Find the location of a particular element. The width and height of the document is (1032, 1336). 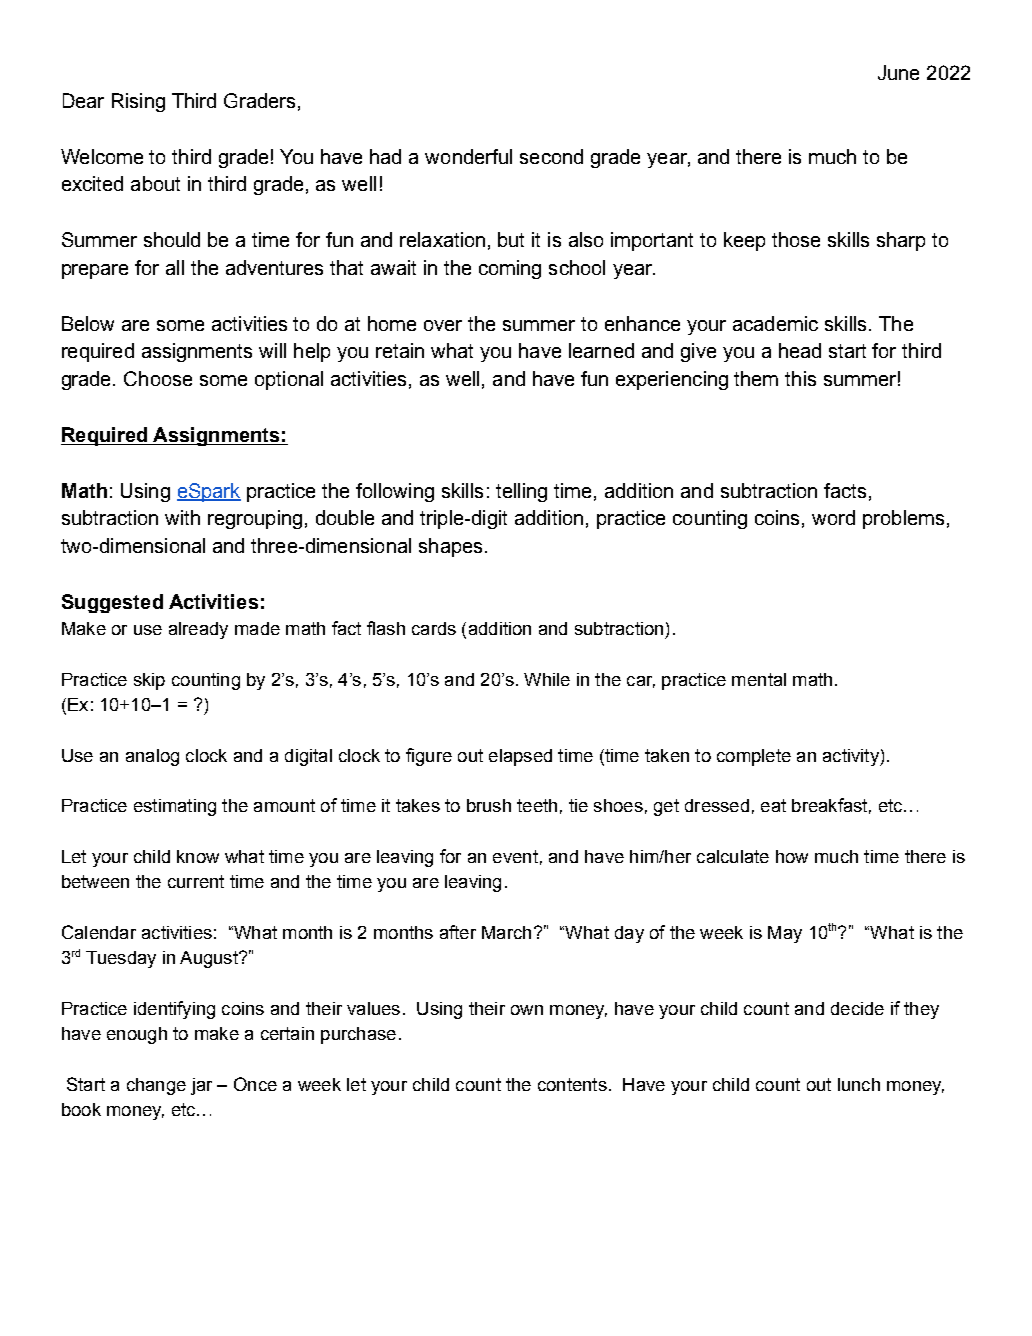

shapes is located at coordinates (450, 547).
